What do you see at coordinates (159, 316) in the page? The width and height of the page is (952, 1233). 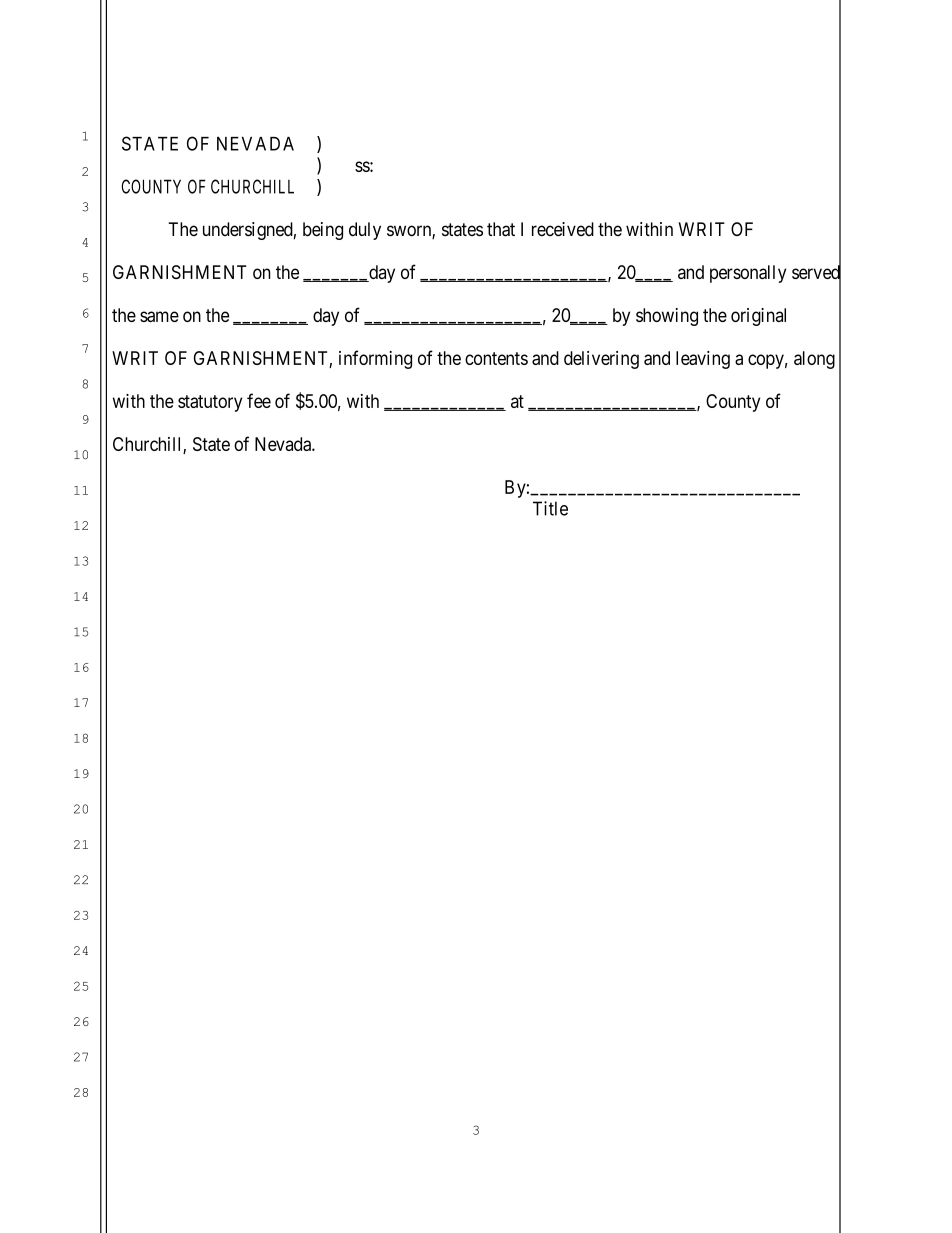 I see `same` at bounding box center [159, 316].
